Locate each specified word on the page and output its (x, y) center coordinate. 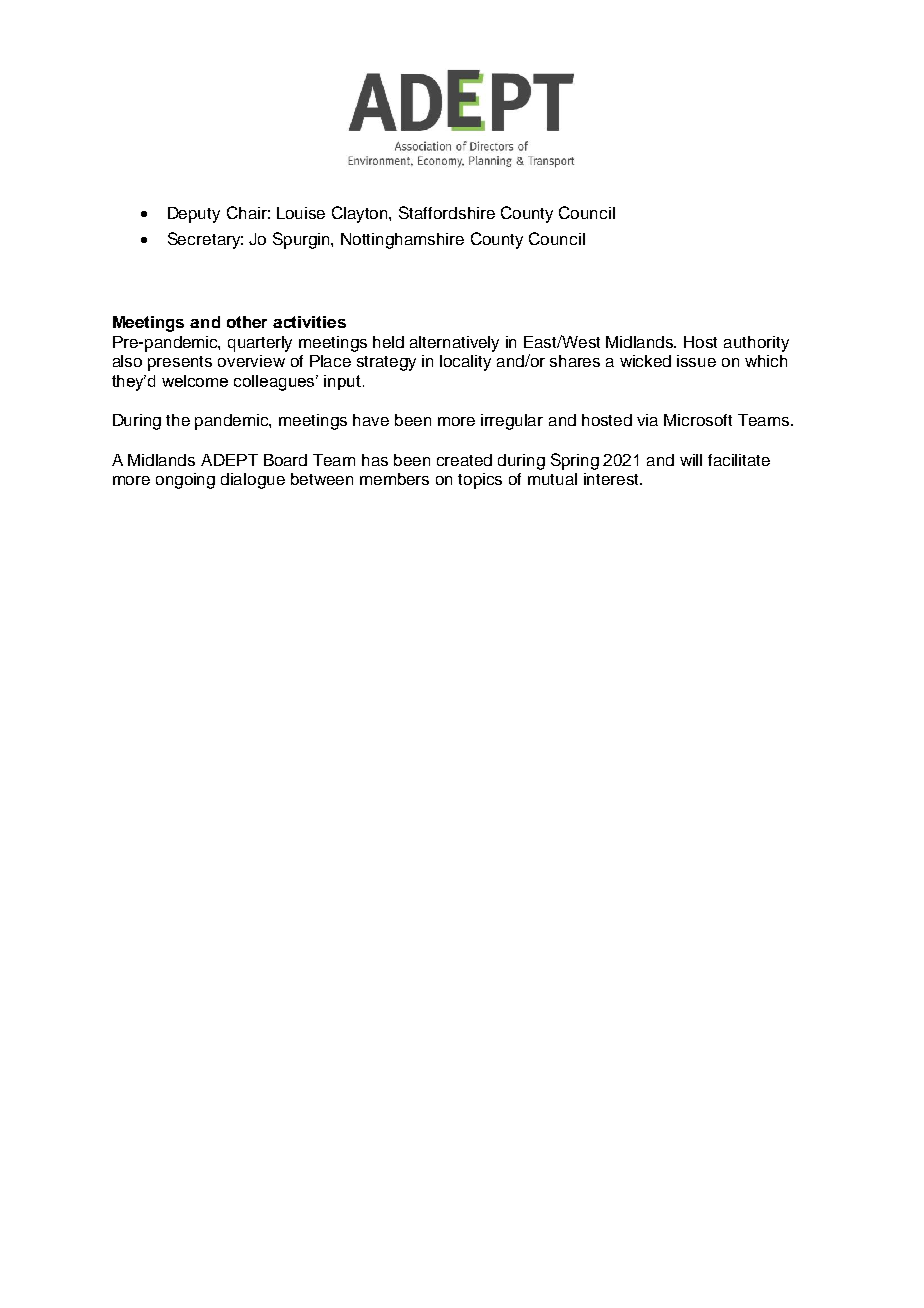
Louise (301, 213)
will (691, 460)
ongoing (185, 481)
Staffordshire (447, 212)
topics (480, 481)
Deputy (194, 215)
